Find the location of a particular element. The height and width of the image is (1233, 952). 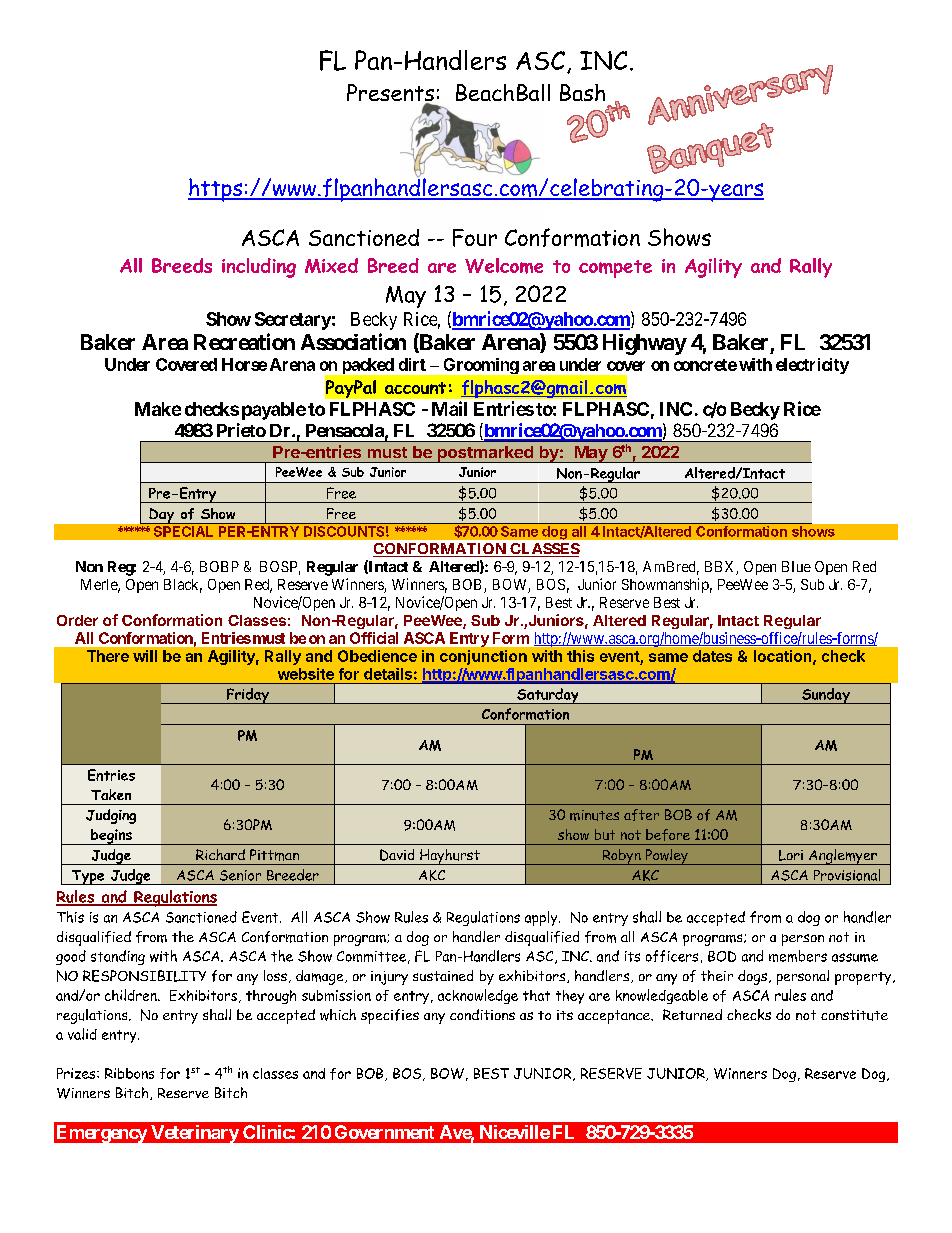

Sunday is located at coordinates (826, 696).
